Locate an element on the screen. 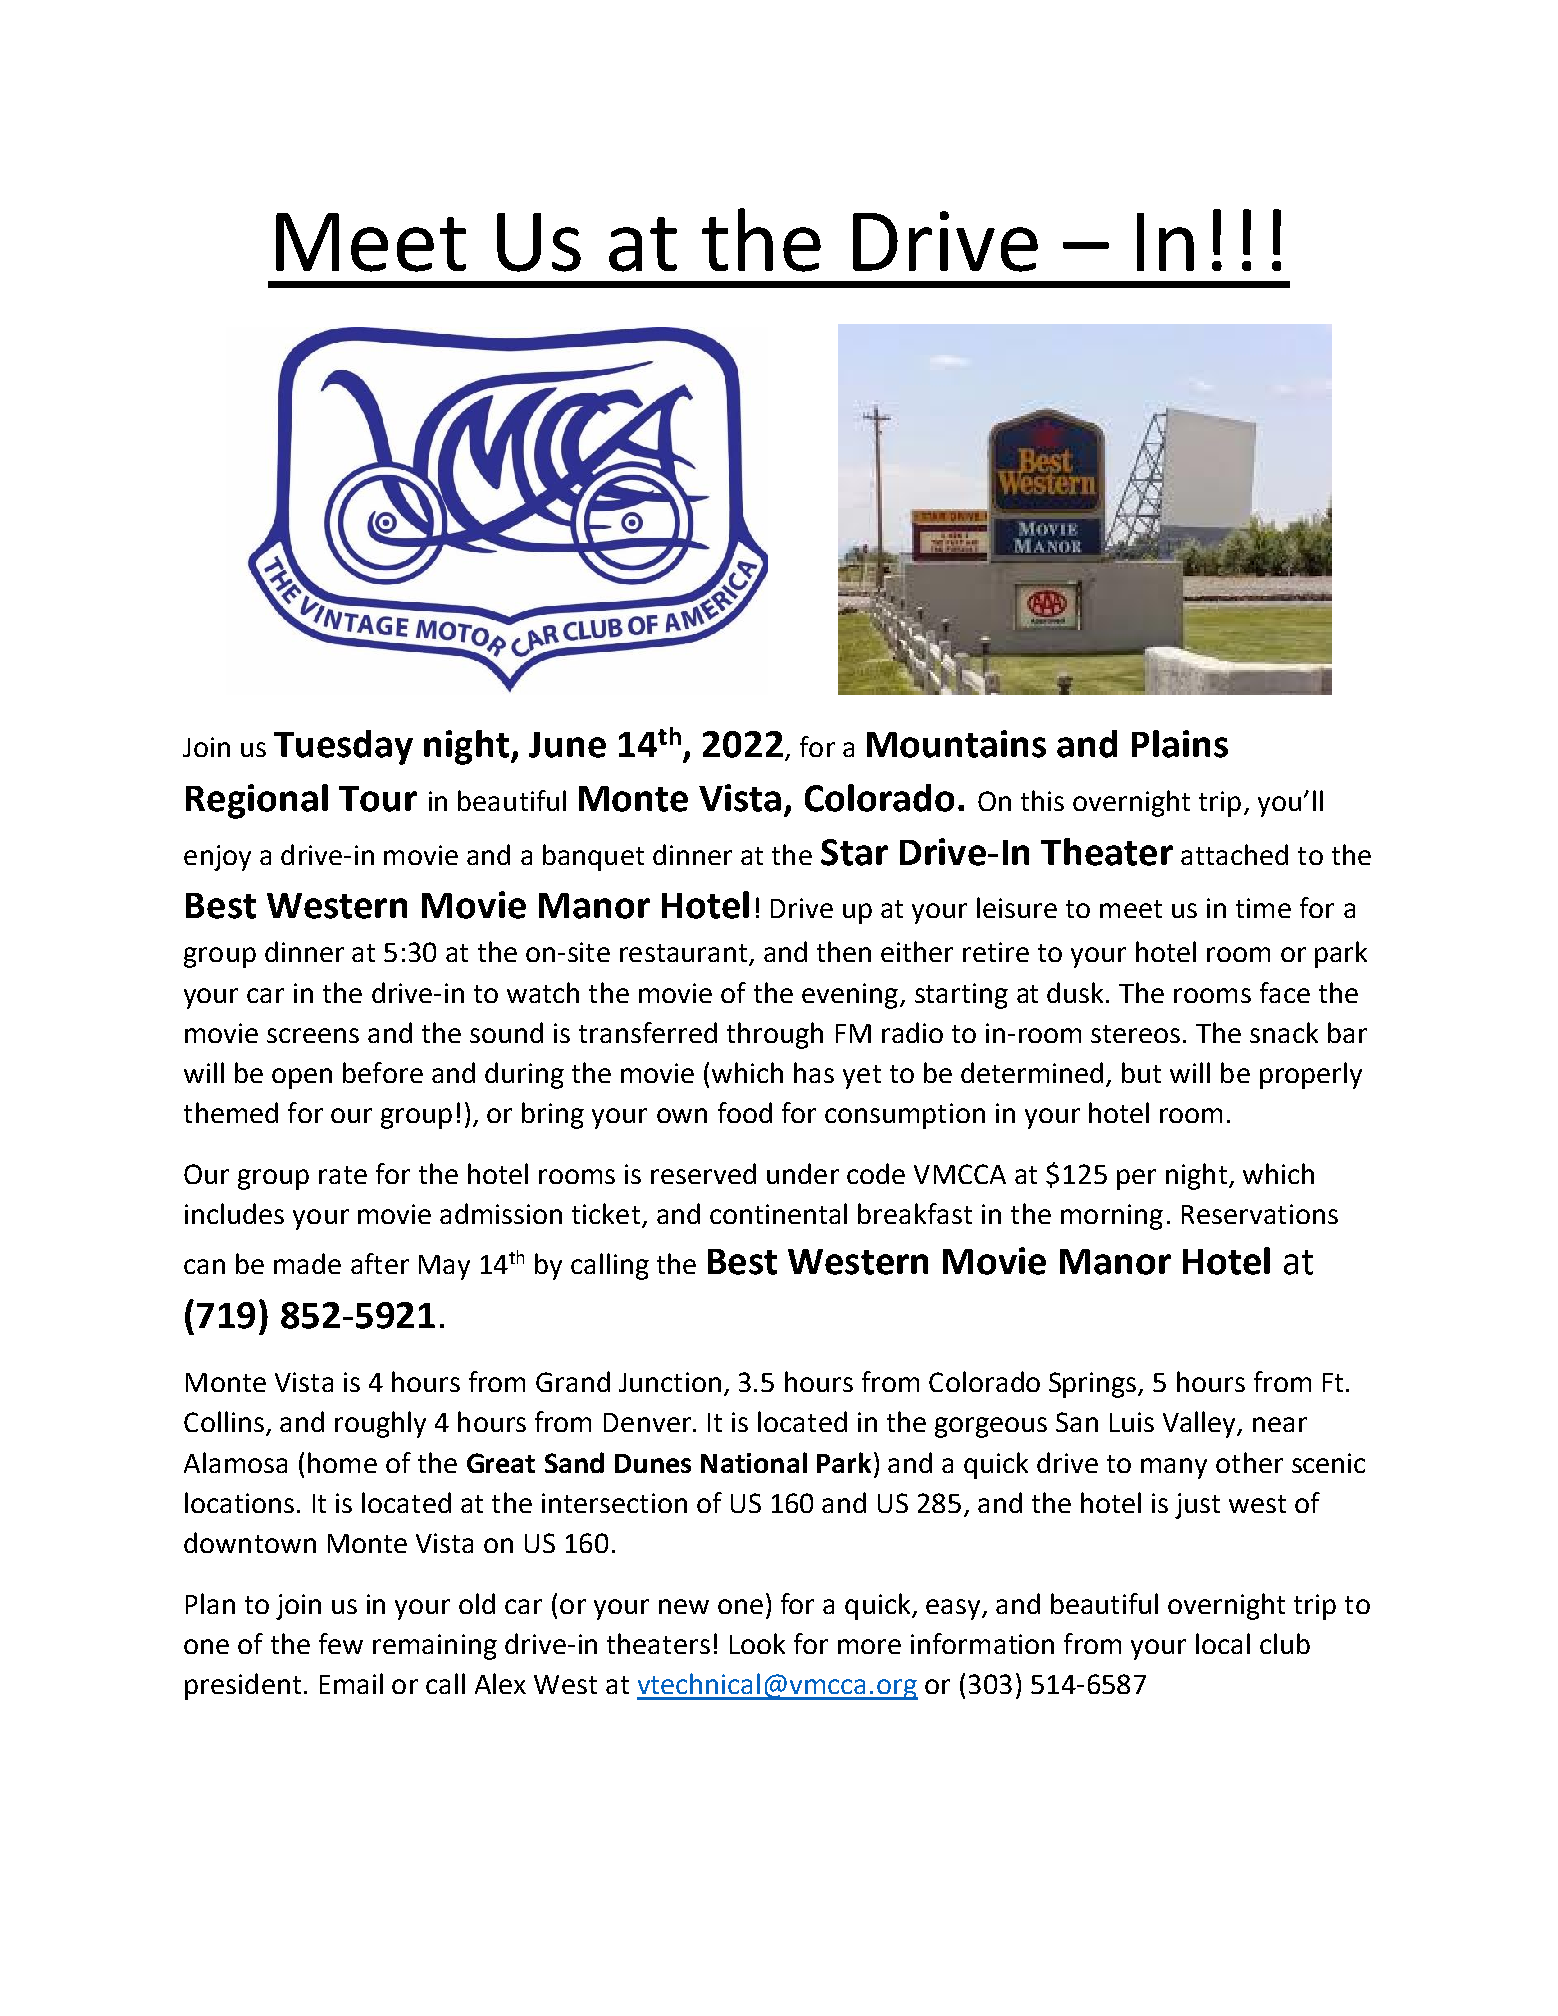 This screenshot has height=2016, width=1558. Look is located at coordinates (757, 1643).
